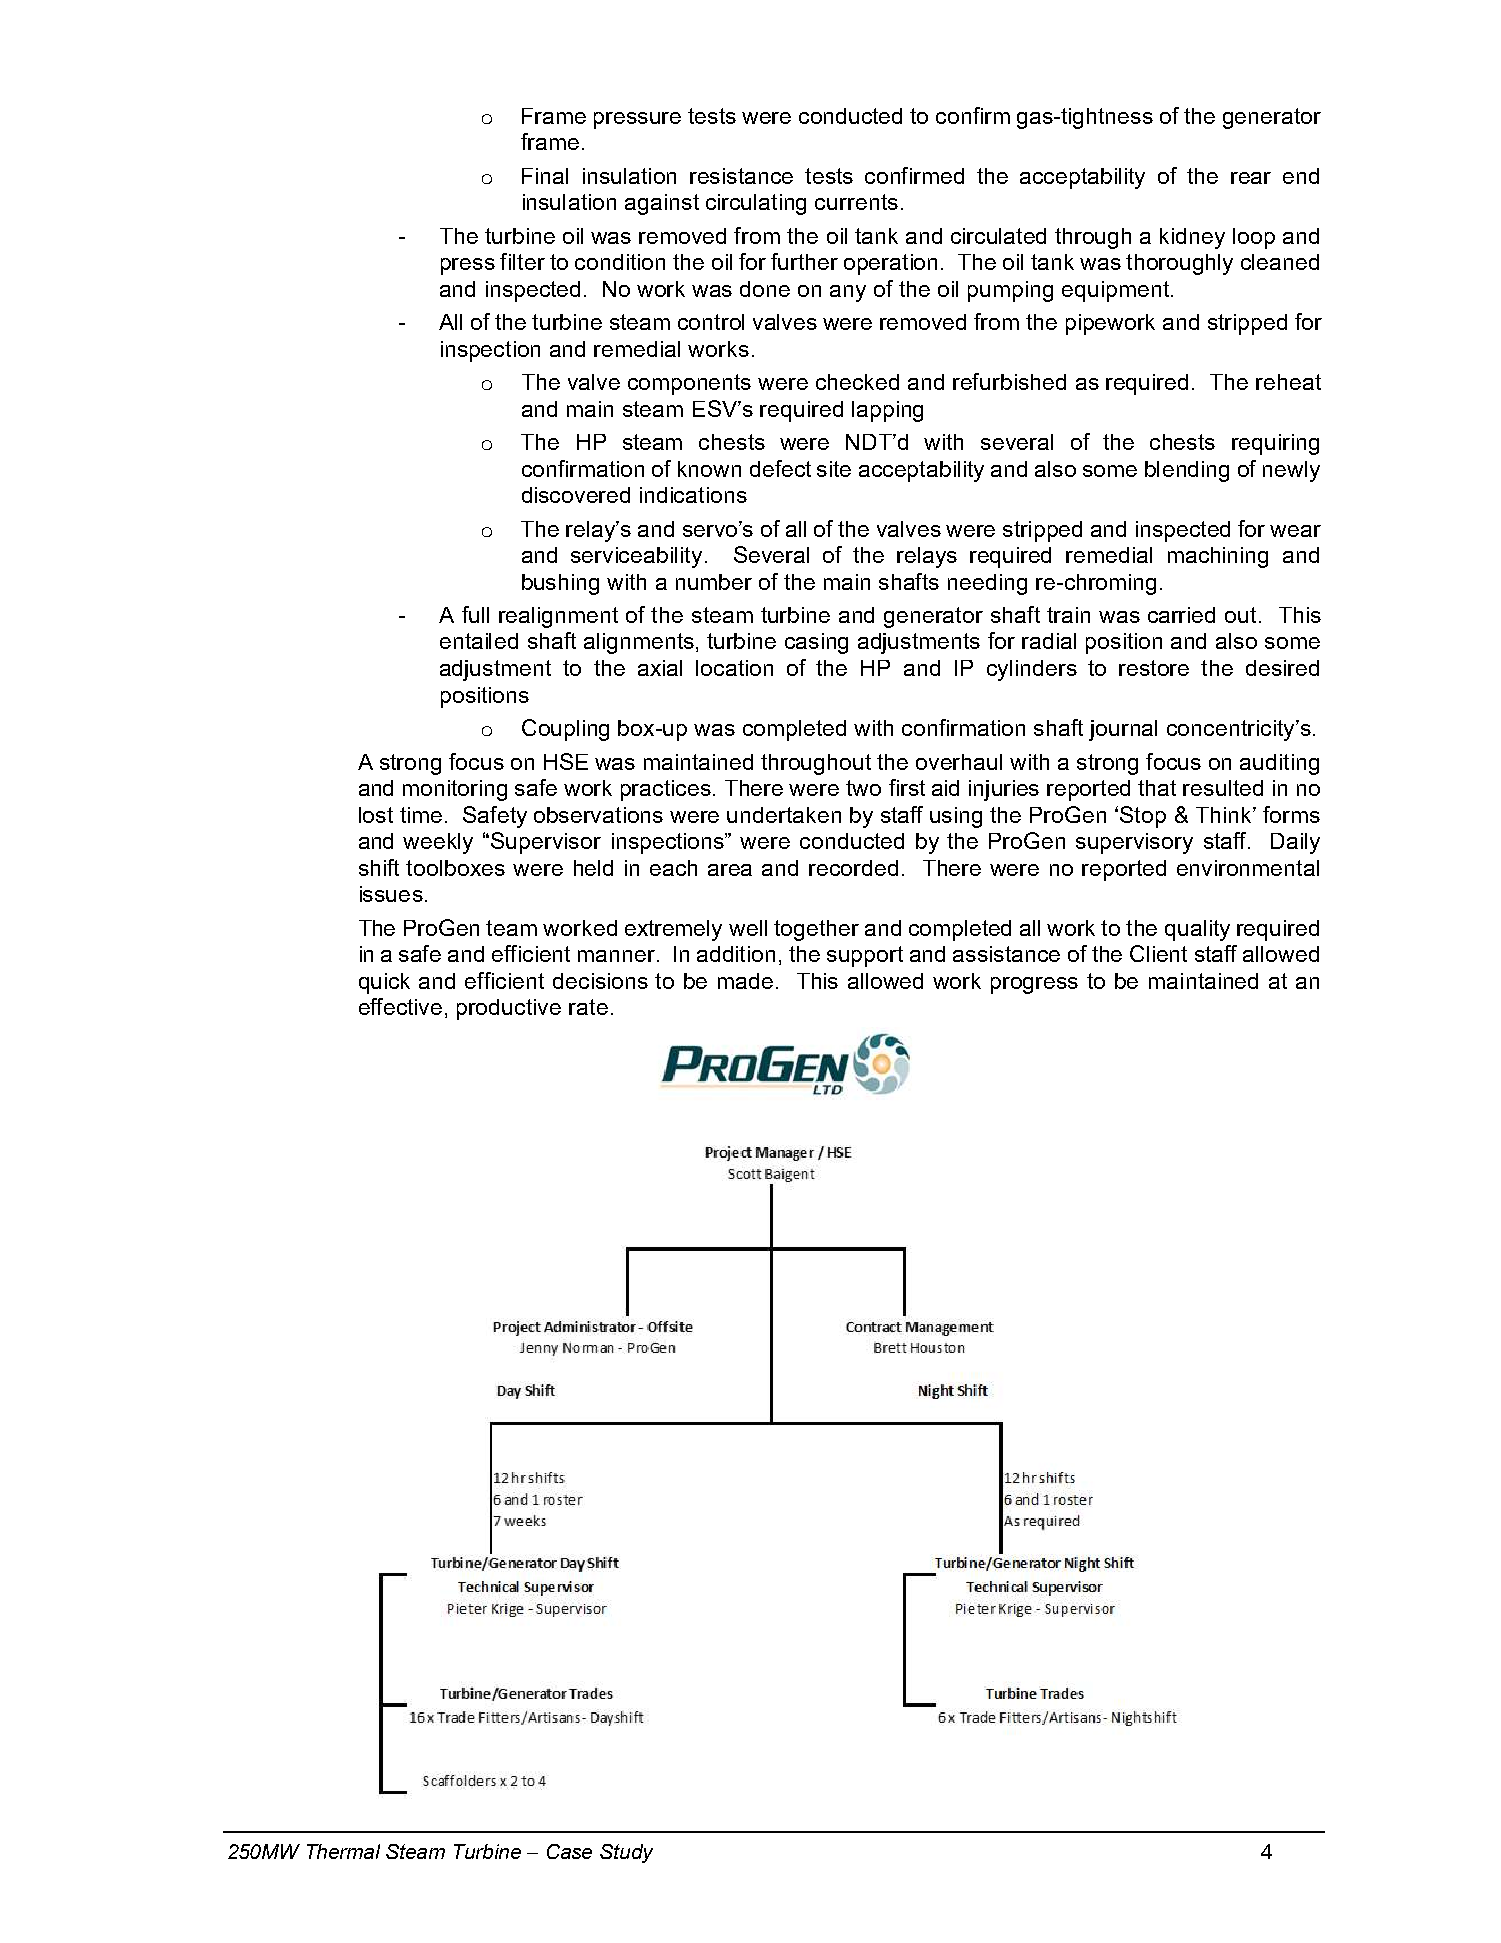 The width and height of the image is (1501, 1943). I want to click on support, so click(865, 956).
